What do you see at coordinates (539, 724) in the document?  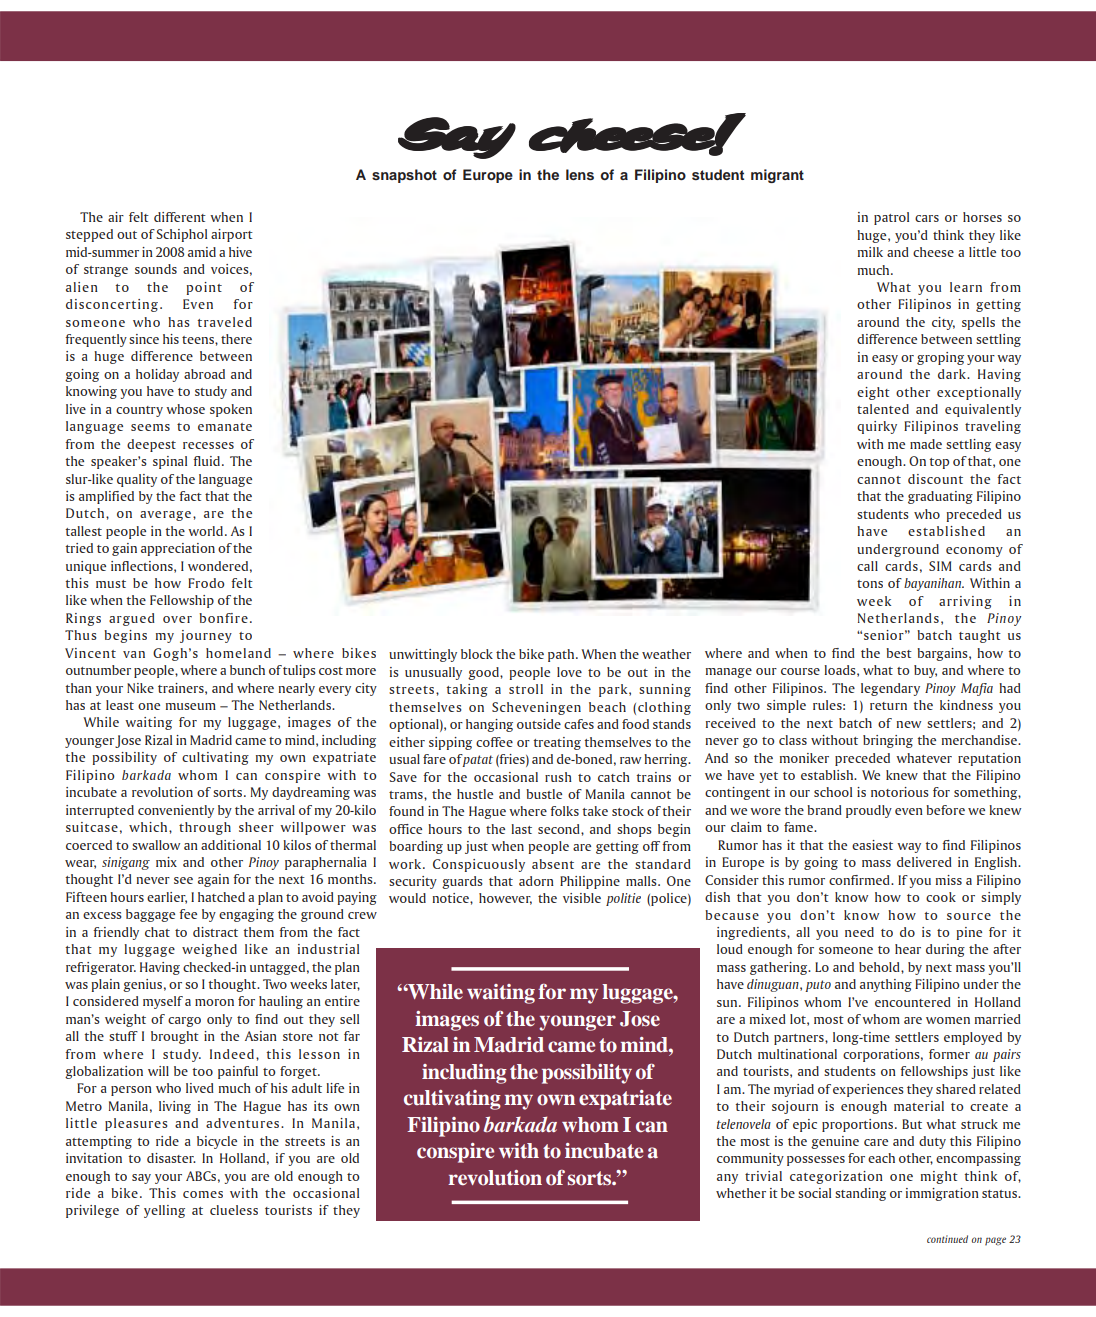 I see `outside` at bounding box center [539, 724].
